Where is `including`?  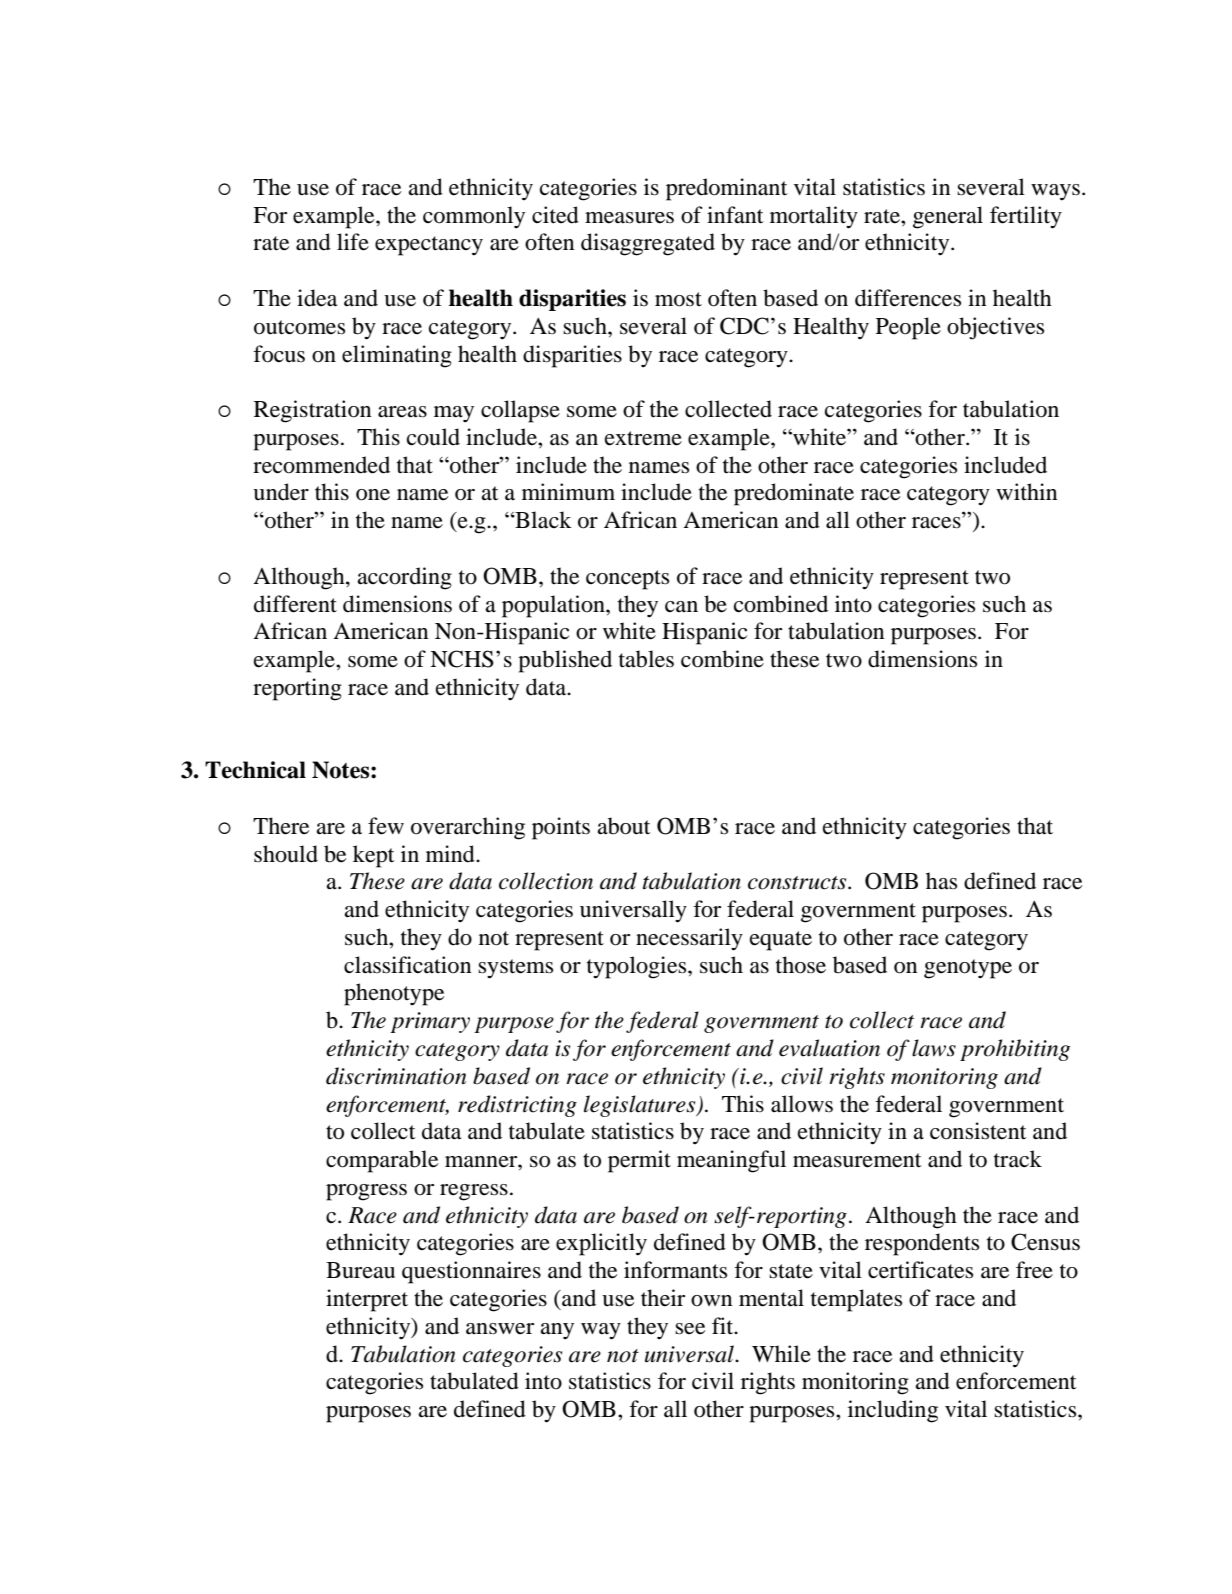
including is located at coordinates (893, 1411).
